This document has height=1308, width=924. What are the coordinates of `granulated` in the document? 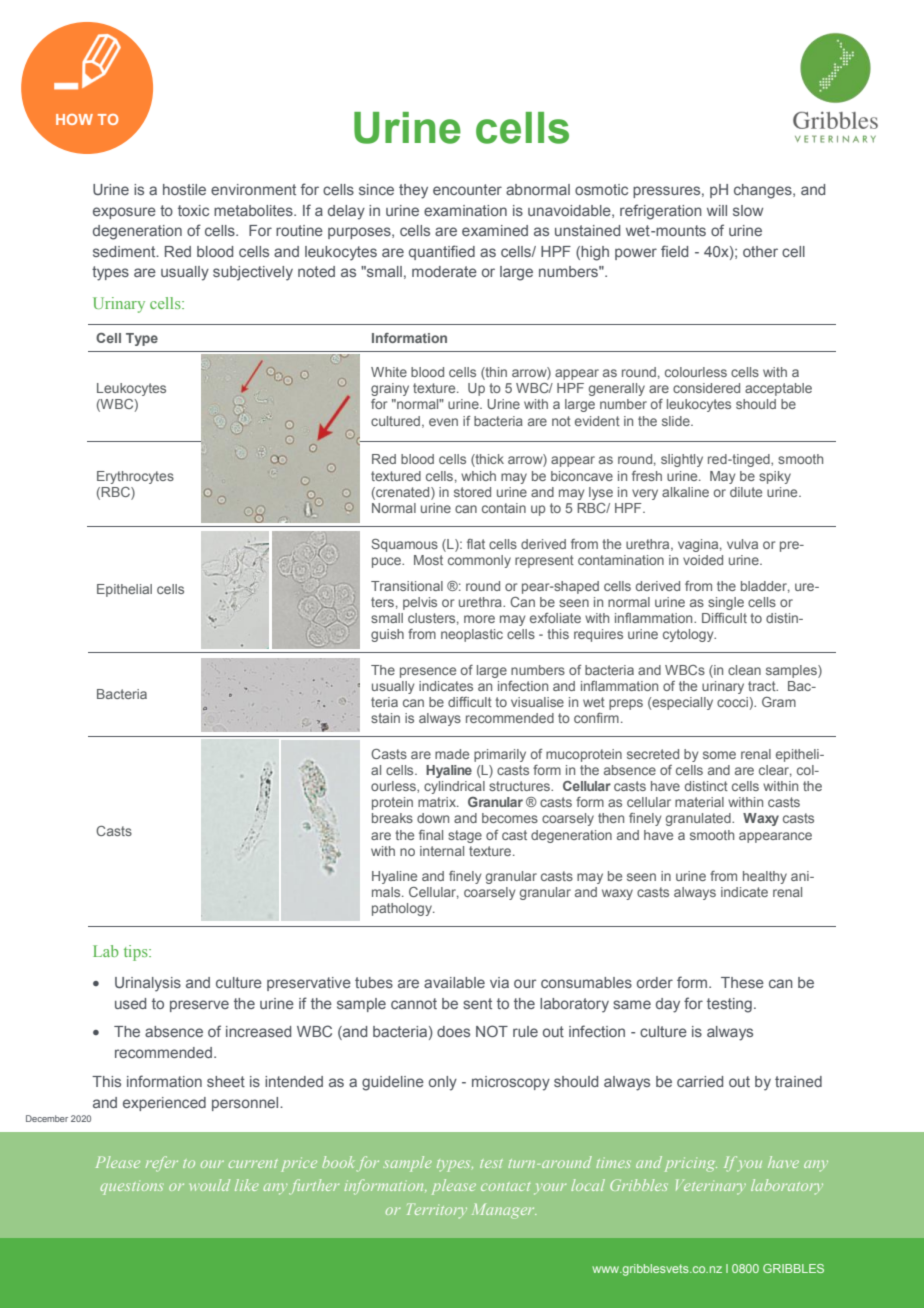 It's located at (699, 819).
